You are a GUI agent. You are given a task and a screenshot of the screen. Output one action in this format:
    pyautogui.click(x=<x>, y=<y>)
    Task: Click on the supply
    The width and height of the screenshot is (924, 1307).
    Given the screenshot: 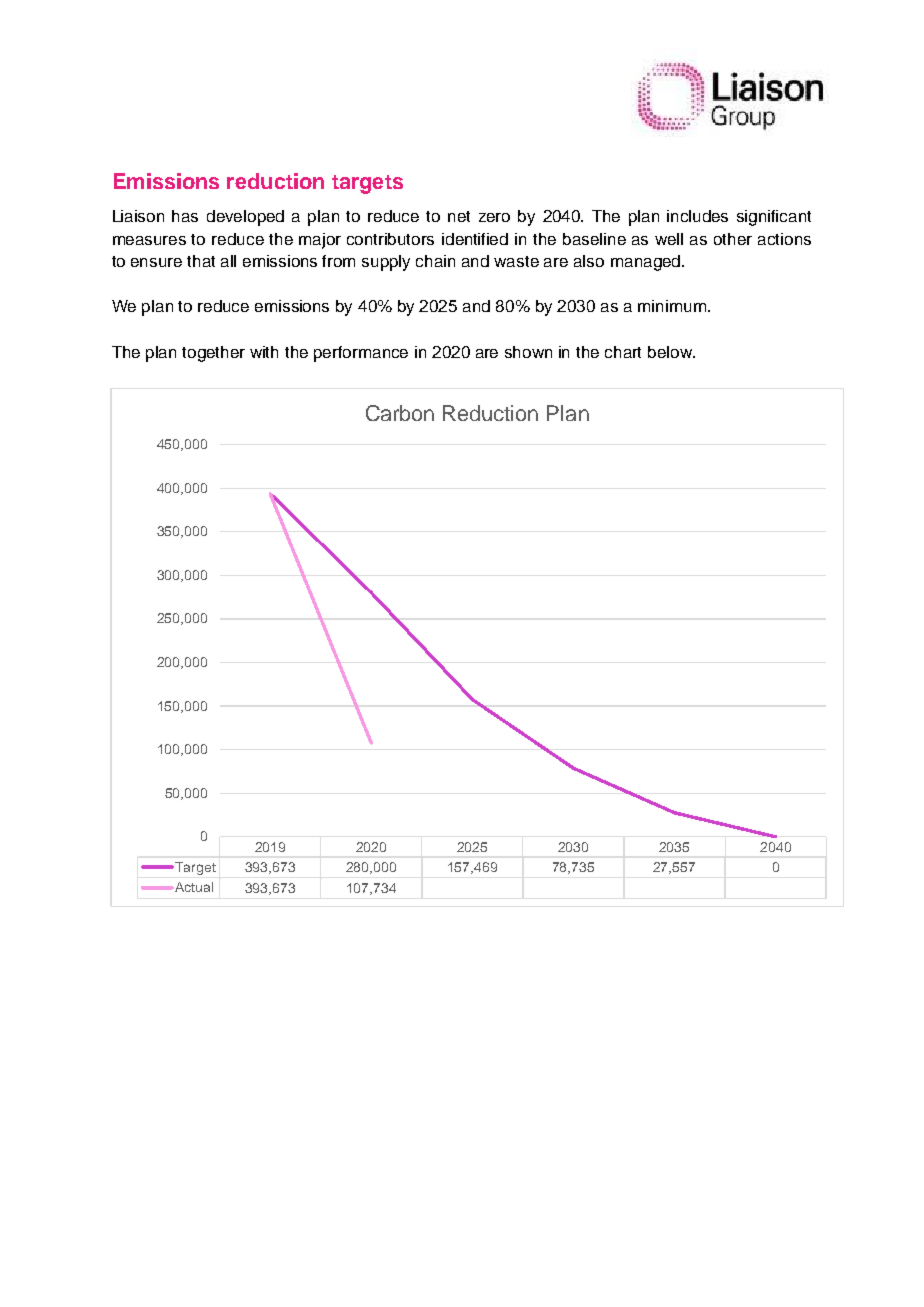 What is the action you would take?
    pyautogui.click(x=386, y=263)
